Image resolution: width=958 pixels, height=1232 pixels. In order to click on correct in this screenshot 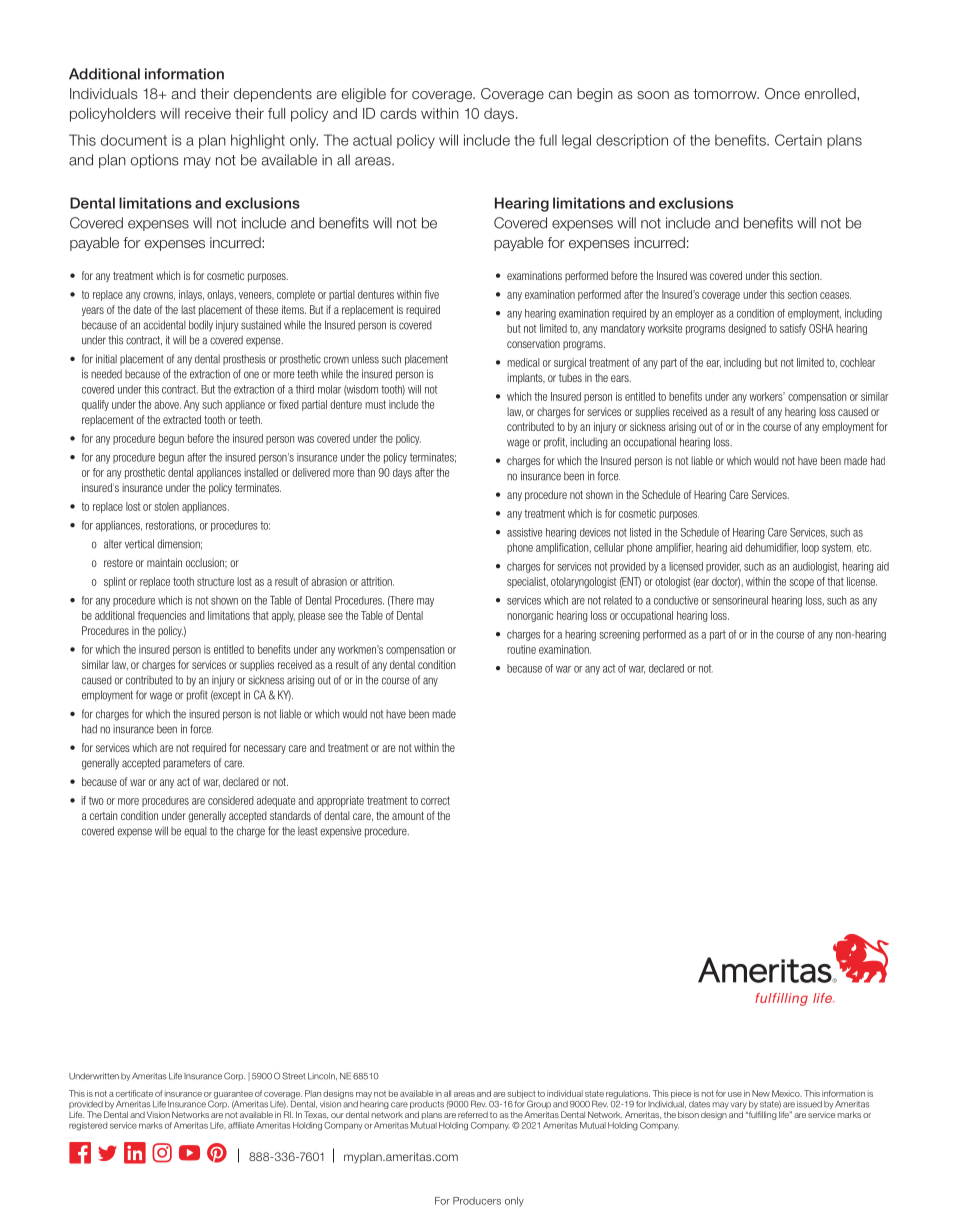, I will do `click(435, 800)`.
